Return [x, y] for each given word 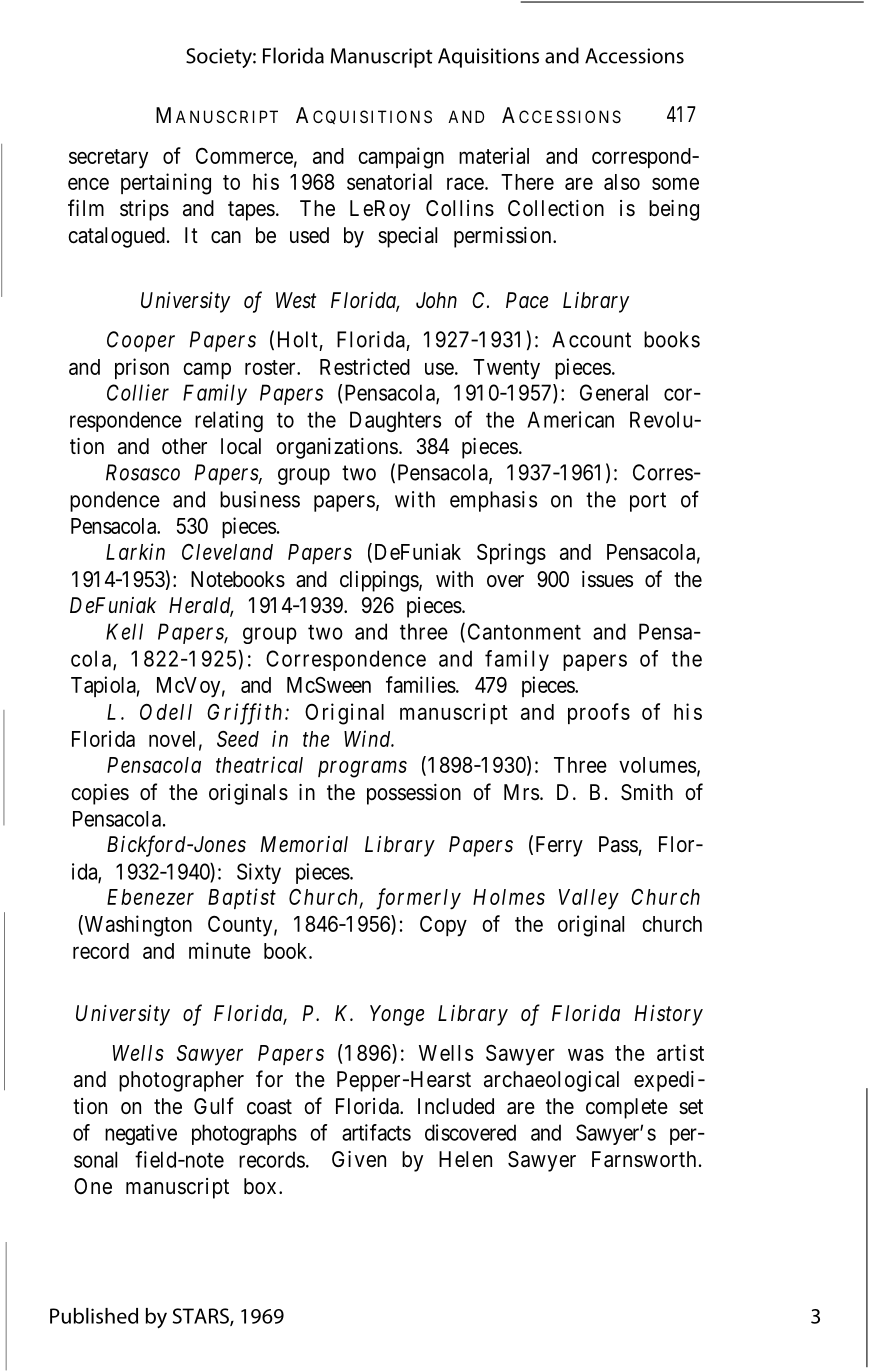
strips [144, 210]
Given [359, 1159]
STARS [202, 1317]
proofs [599, 713]
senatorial [389, 181]
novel [172, 739]
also [622, 182]
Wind [368, 738]
